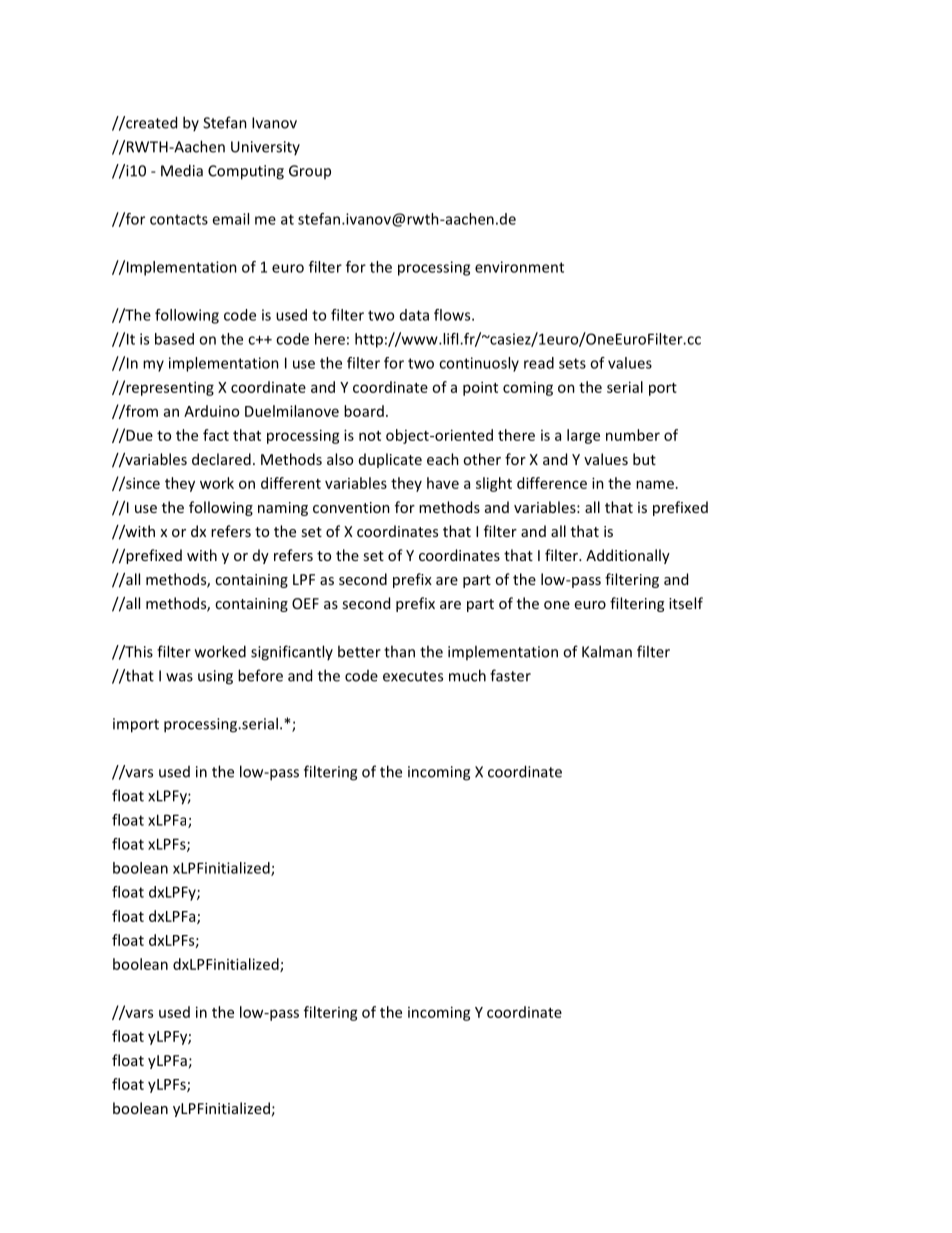 Image resolution: width=952 pixels, height=1233 pixels. I want to click on environment, so click(519, 267).
